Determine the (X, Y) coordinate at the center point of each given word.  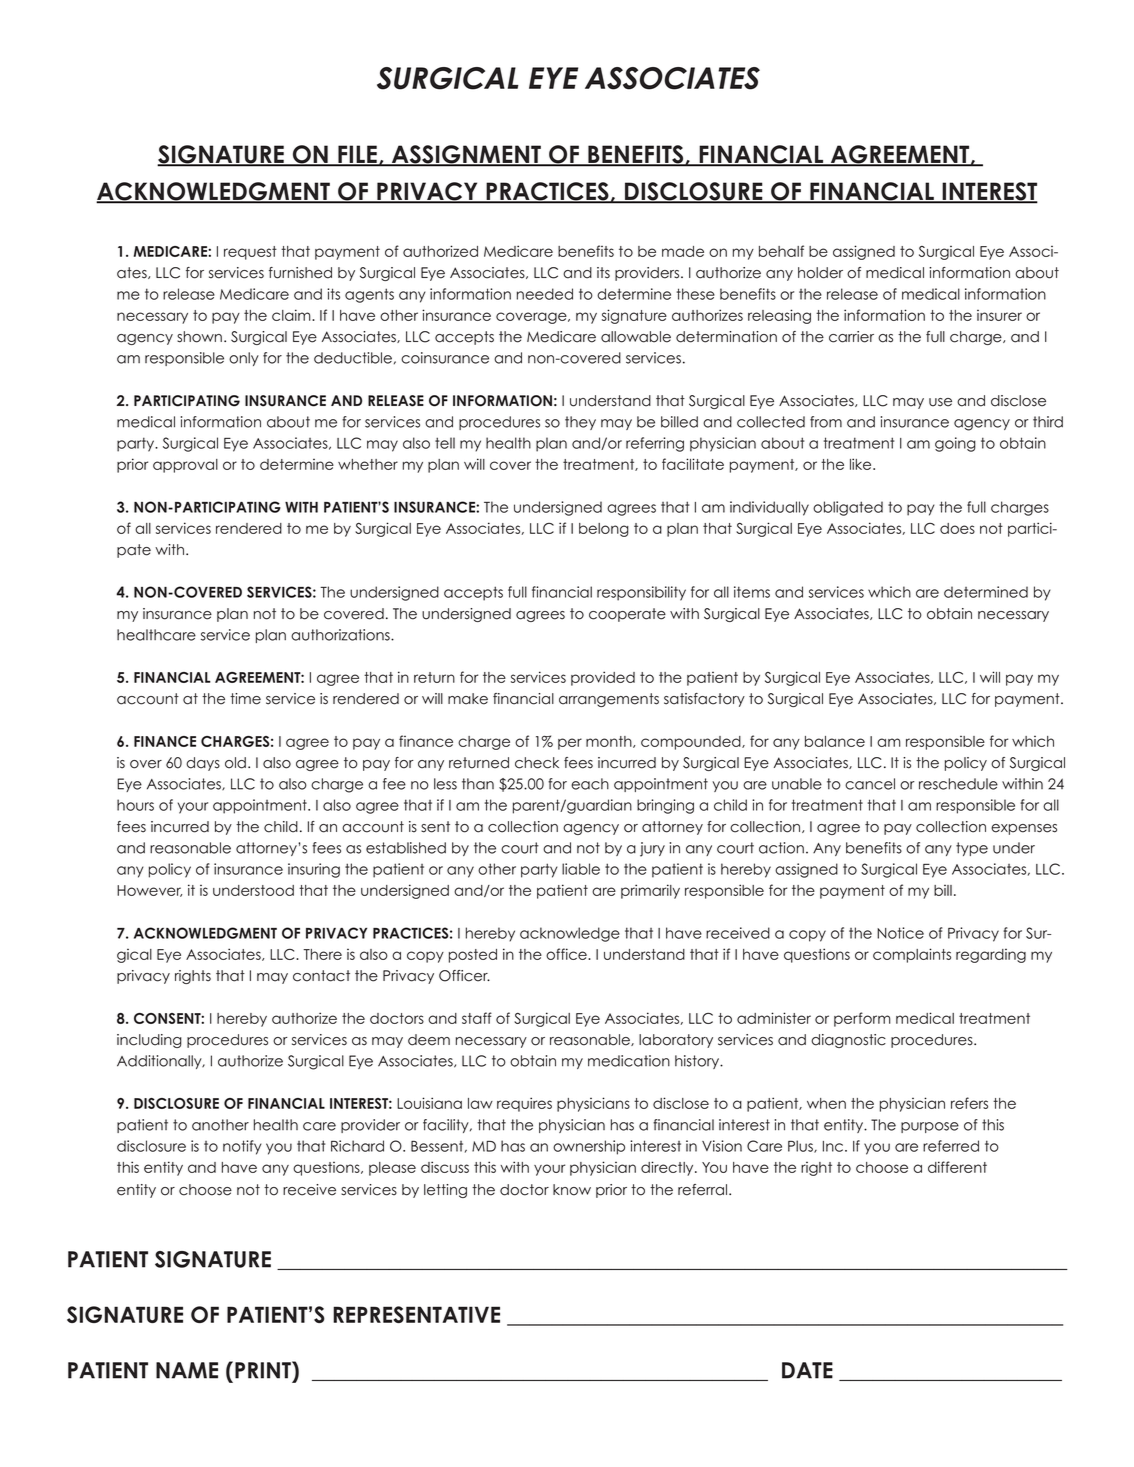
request (250, 253)
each (590, 784)
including (149, 1041)
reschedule (958, 784)
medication (629, 1061)
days (203, 764)
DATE (807, 1370)
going (955, 444)
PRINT (264, 1370)
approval (185, 466)
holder (820, 273)
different (957, 1167)
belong (604, 530)
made (683, 251)
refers (969, 1103)
